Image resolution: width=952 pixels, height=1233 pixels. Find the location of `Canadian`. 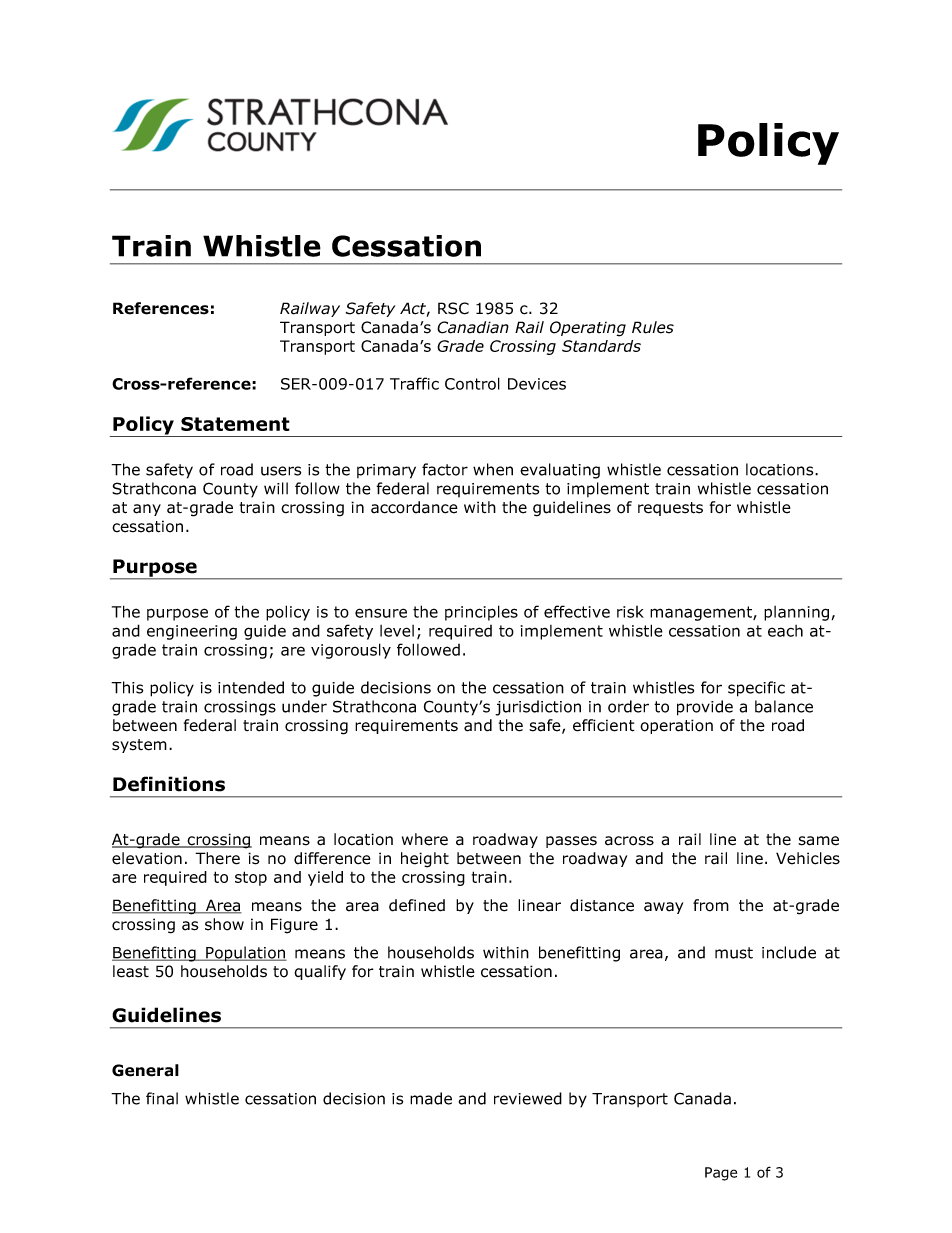

Canadian is located at coordinates (473, 327).
